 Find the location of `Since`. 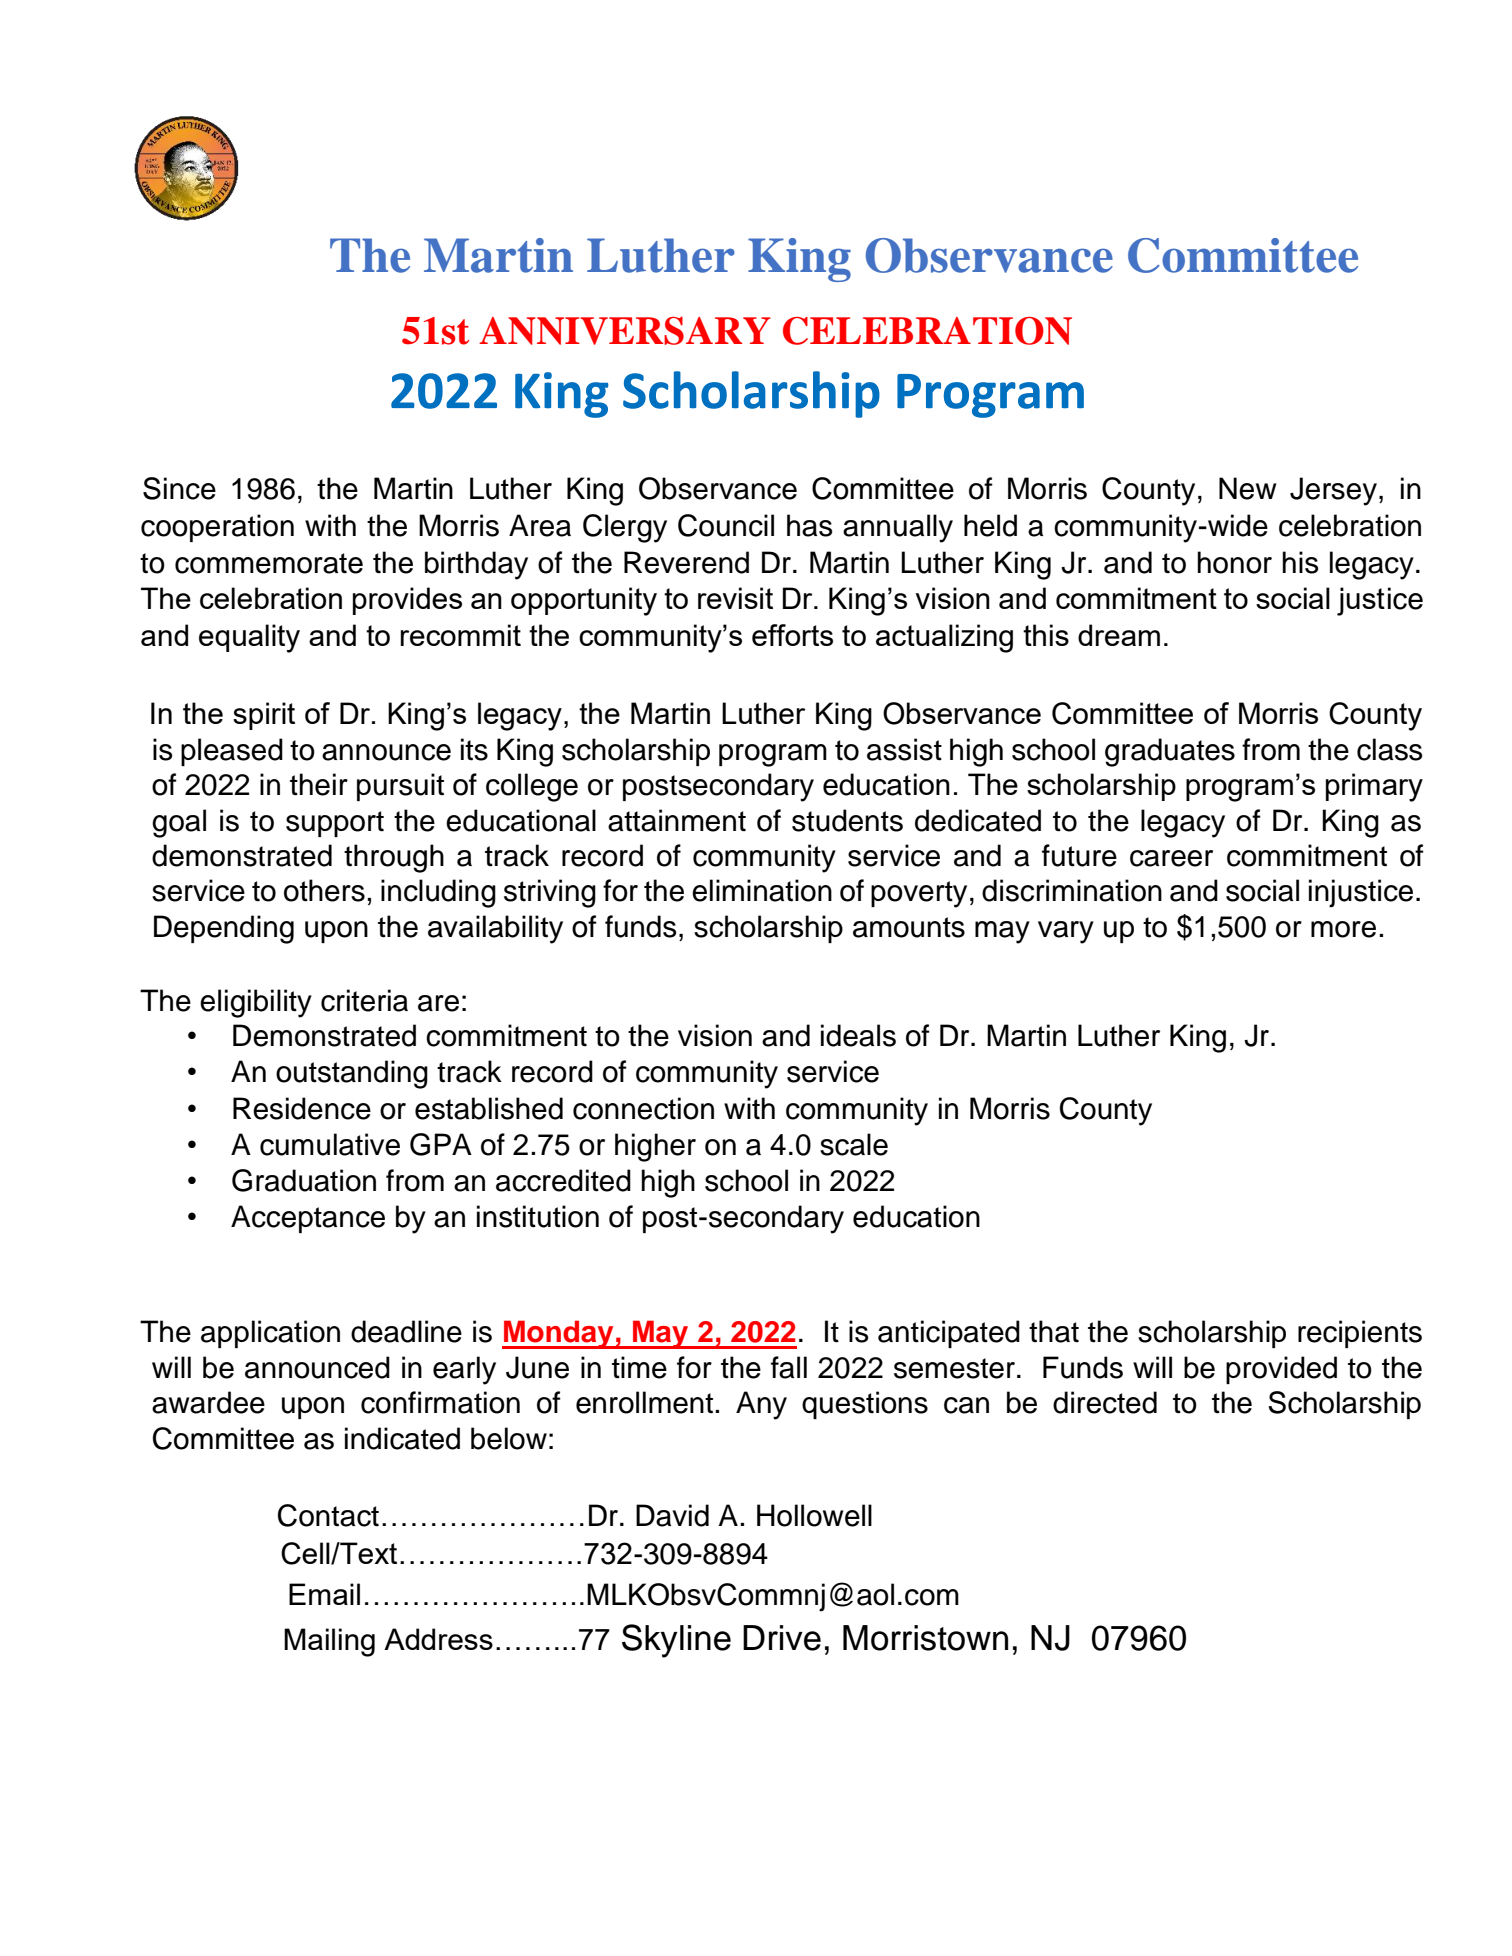

Since is located at coordinates (179, 488).
